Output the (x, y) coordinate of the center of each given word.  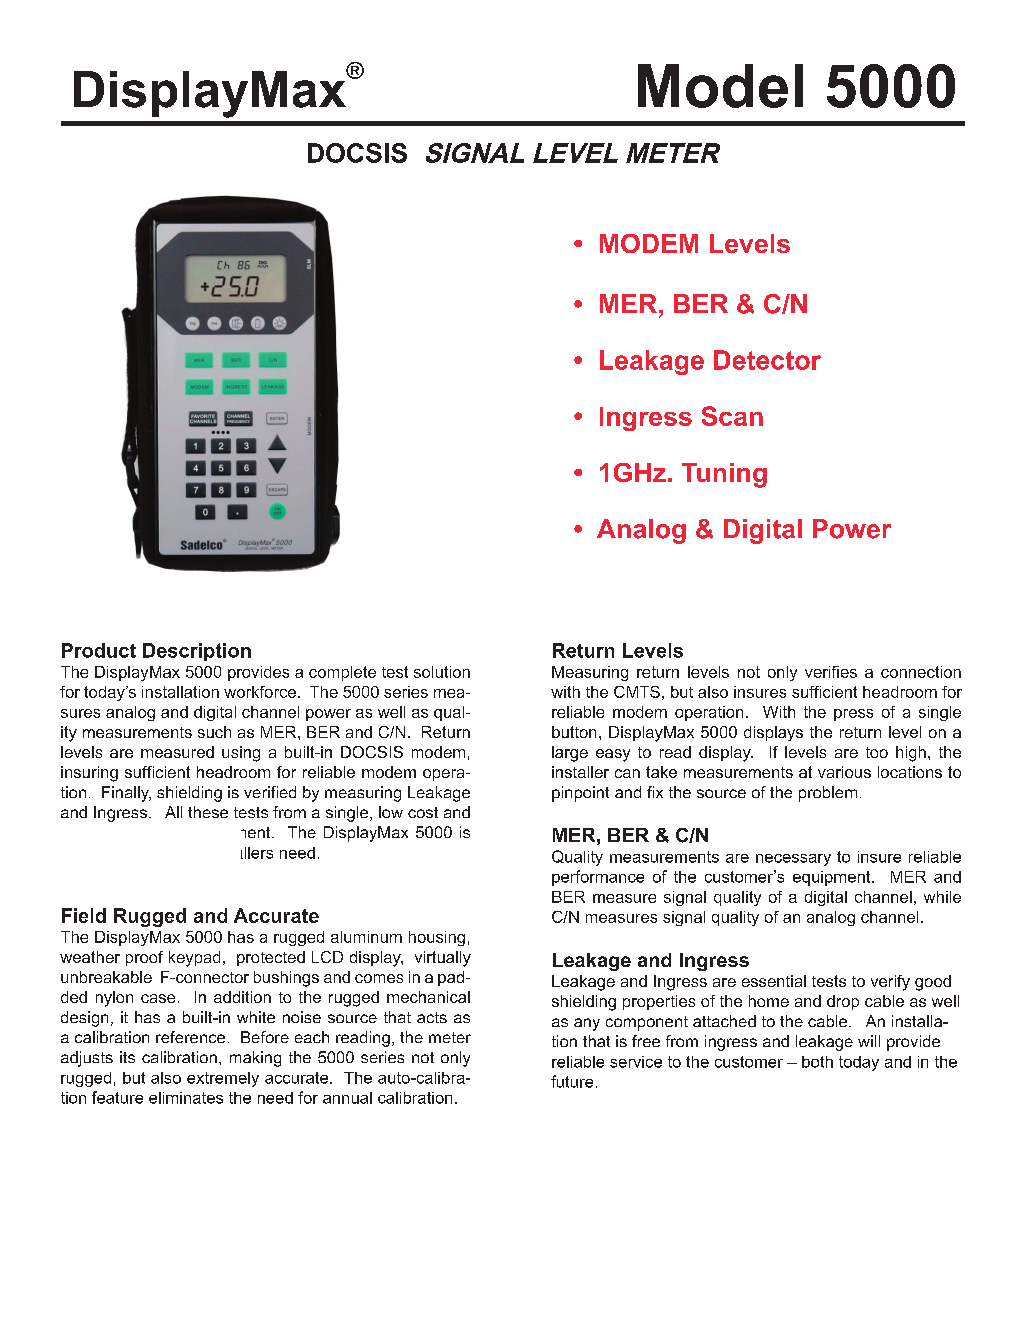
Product (99, 650)
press (853, 715)
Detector (767, 360)
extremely (223, 1079)
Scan (732, 416)
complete (342, 673)
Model (720, 86)
